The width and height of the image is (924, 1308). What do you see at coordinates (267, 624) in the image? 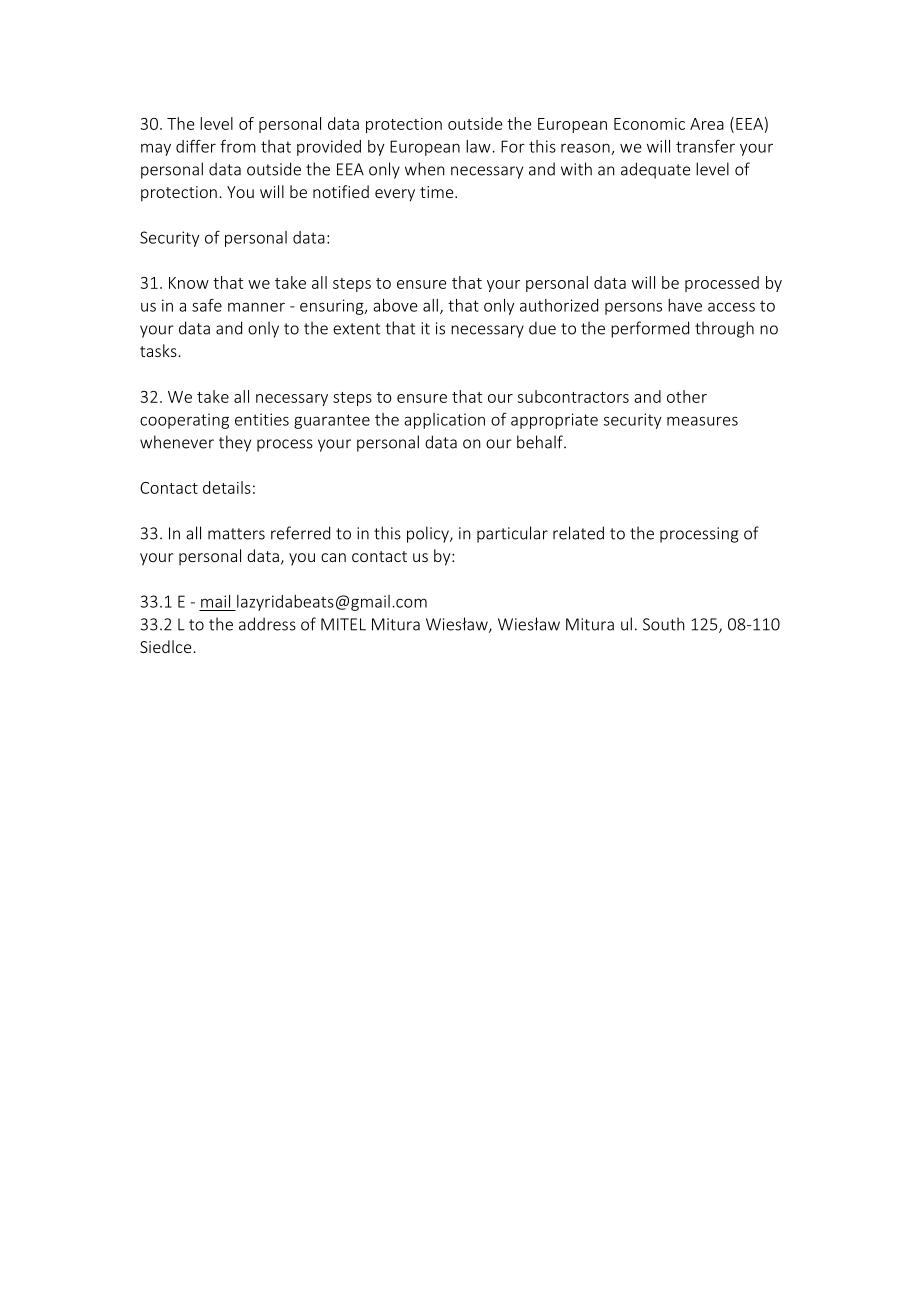
I see `address` at bounding box center [267, 624].
